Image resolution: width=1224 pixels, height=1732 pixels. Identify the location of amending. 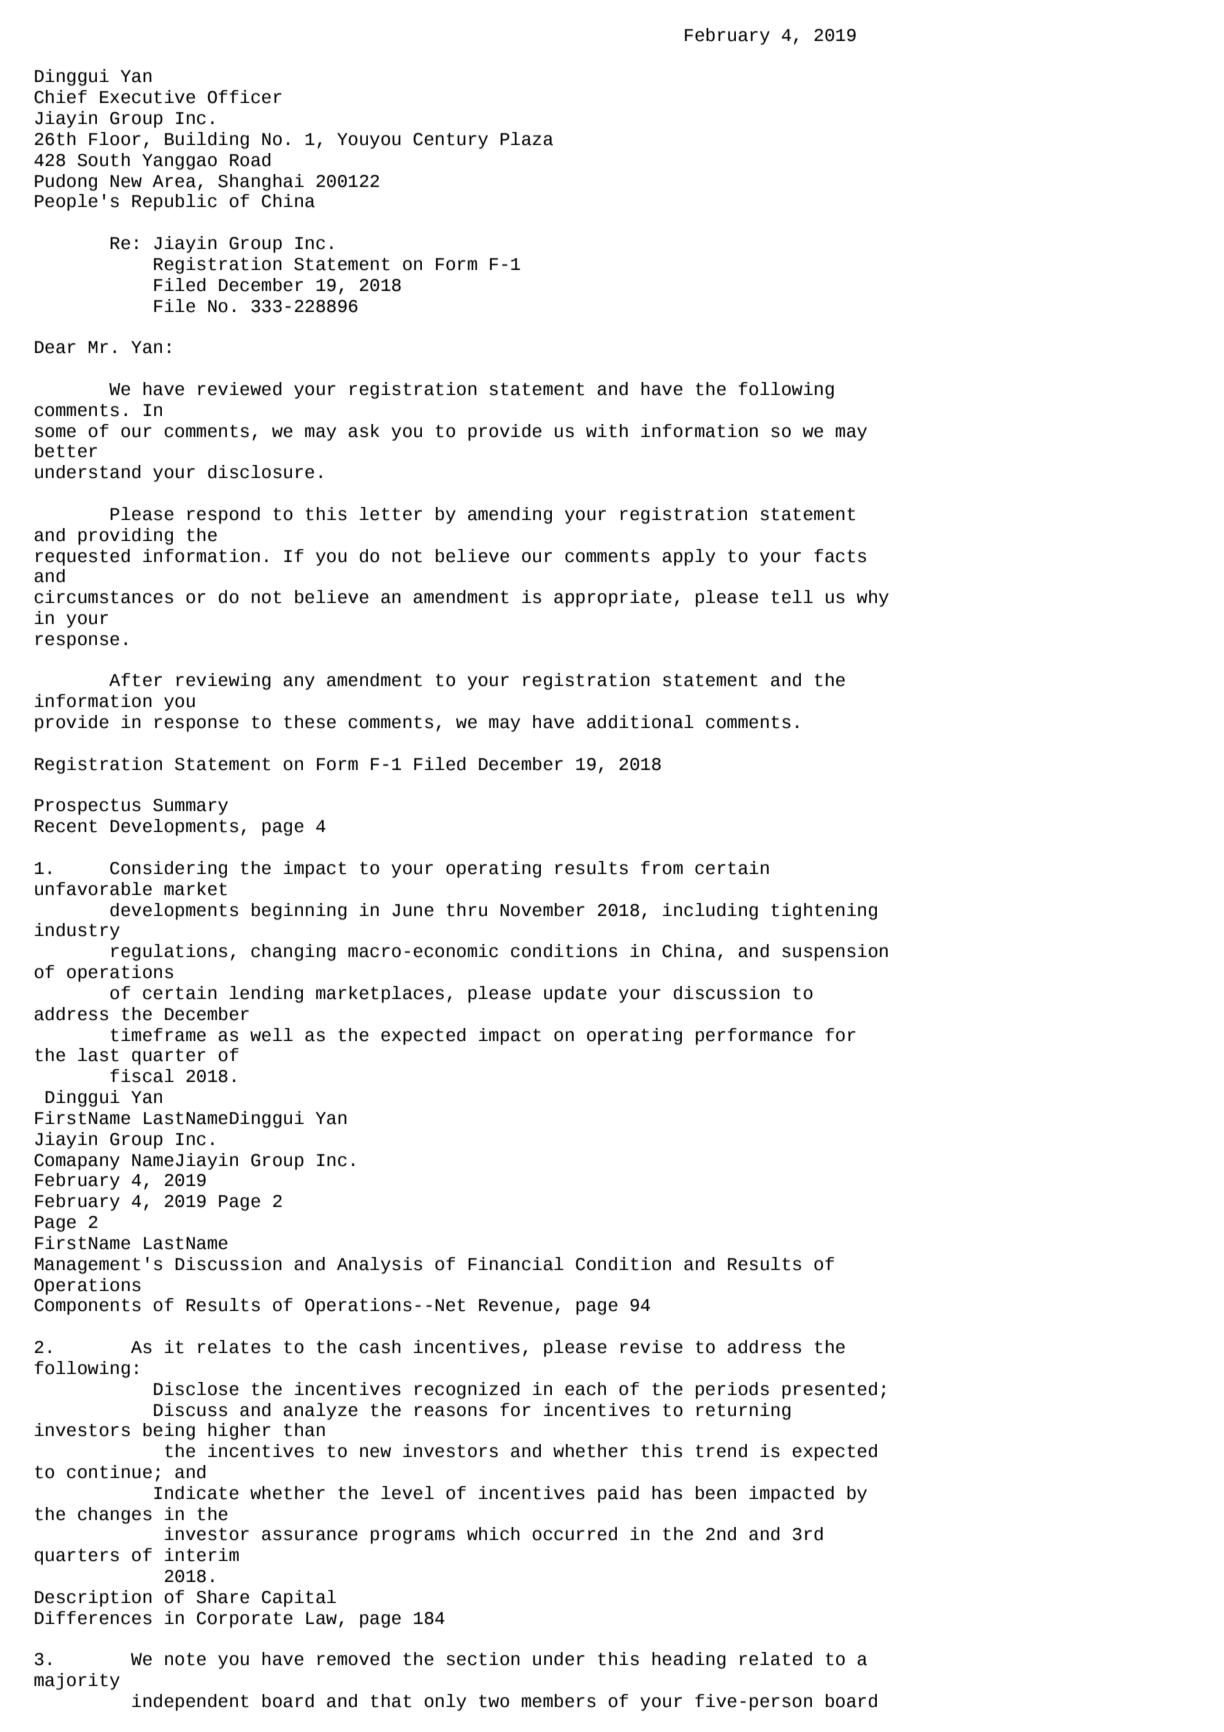
(510, 515).
